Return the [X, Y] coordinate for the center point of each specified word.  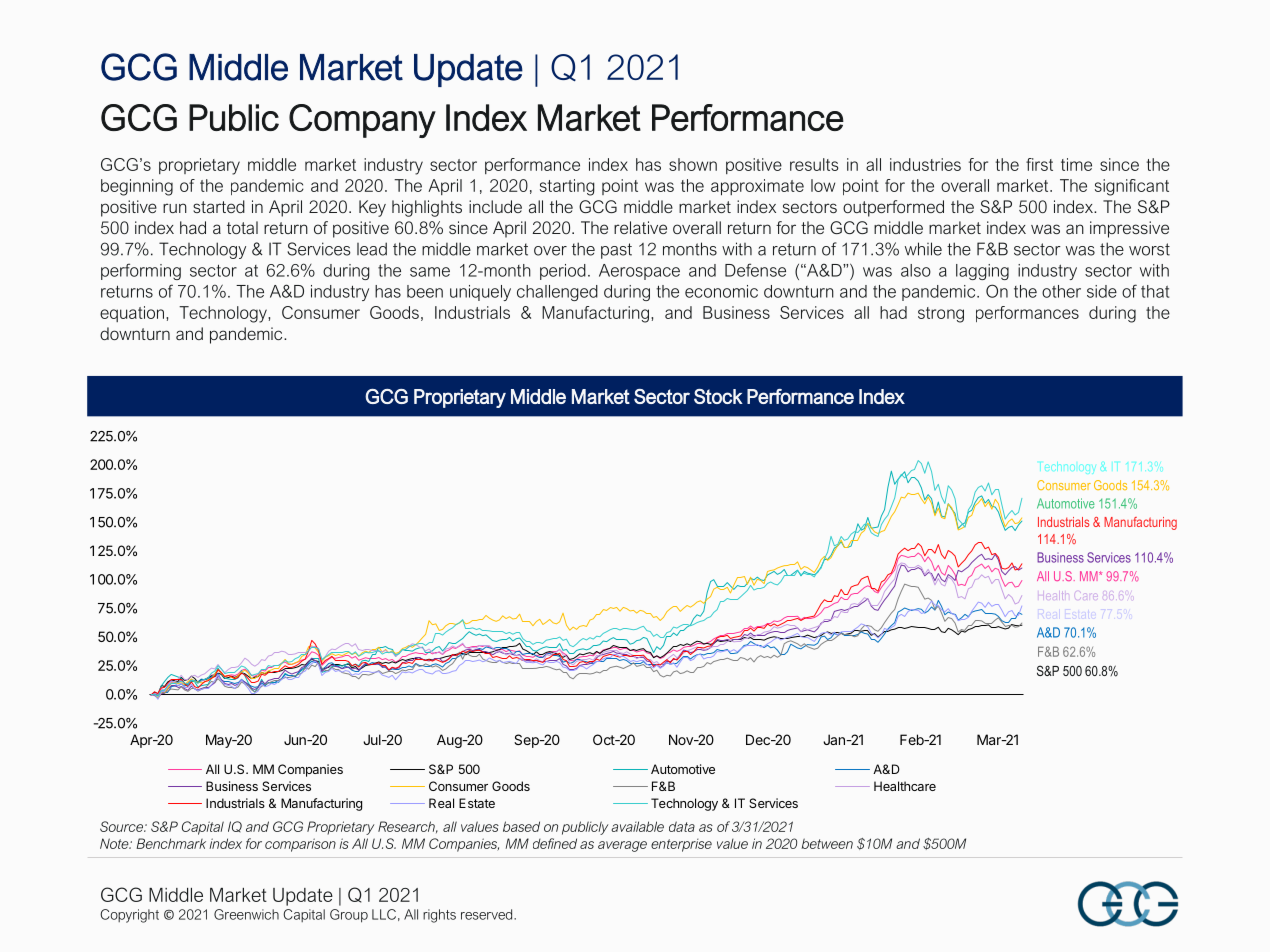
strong [941, 315]
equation [132, 314]
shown [693, 164]
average [622, 846]
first [1039, 164]
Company [362, 121]
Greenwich [246, 914]
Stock [718, 396]
